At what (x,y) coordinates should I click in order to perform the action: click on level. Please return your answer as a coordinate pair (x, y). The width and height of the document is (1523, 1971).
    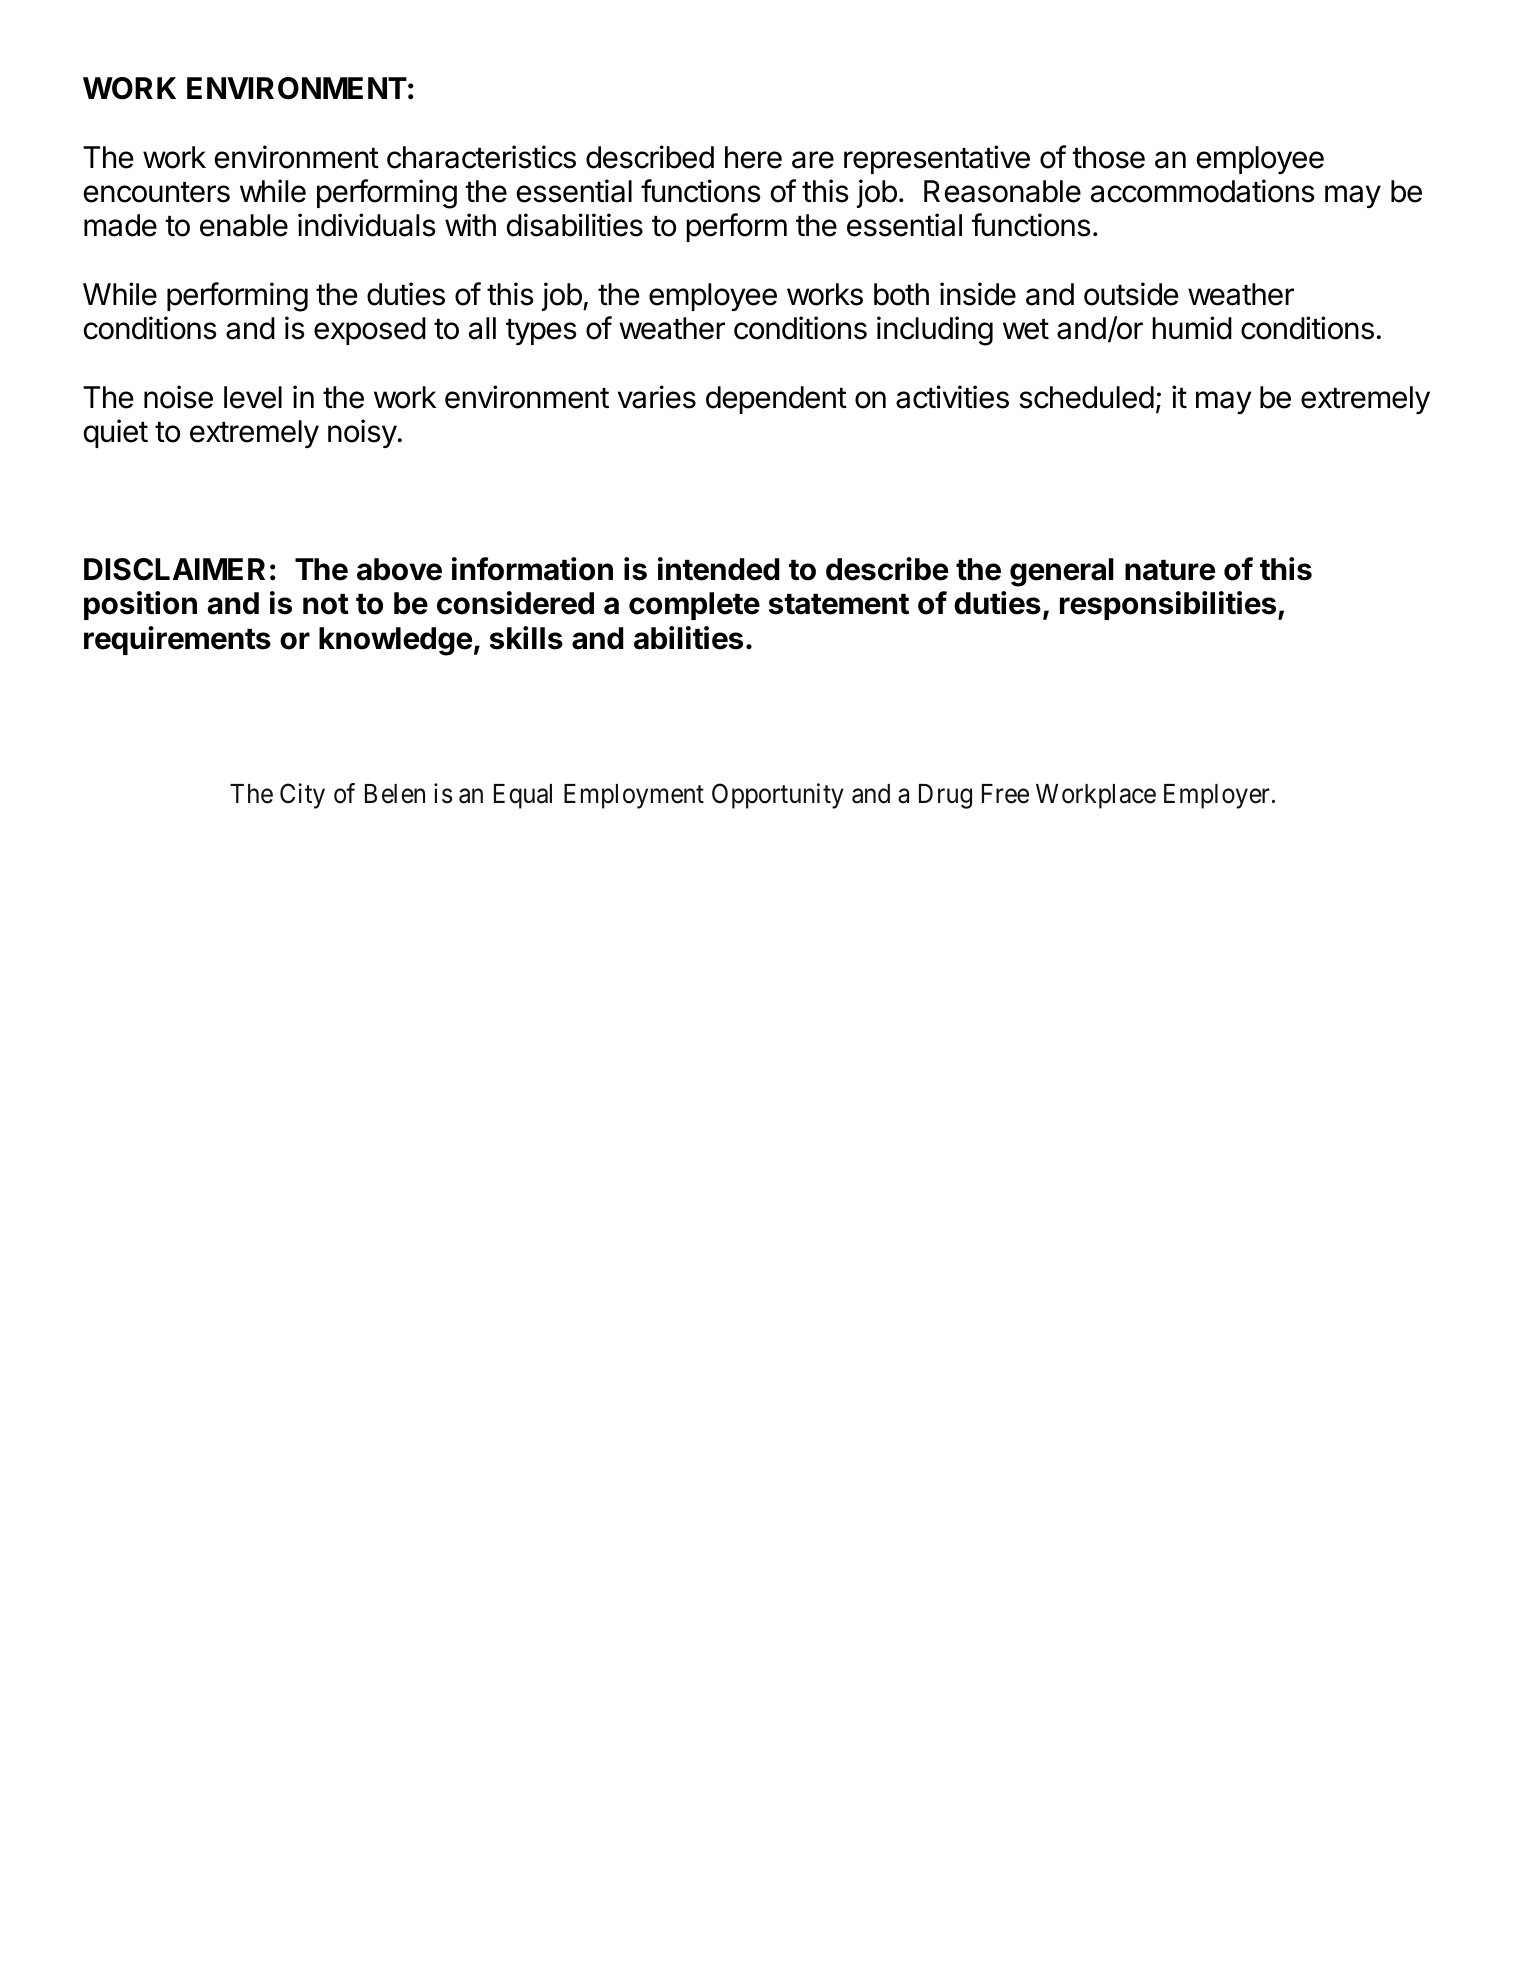
    Looking at the image, I should click on (253, 397).
